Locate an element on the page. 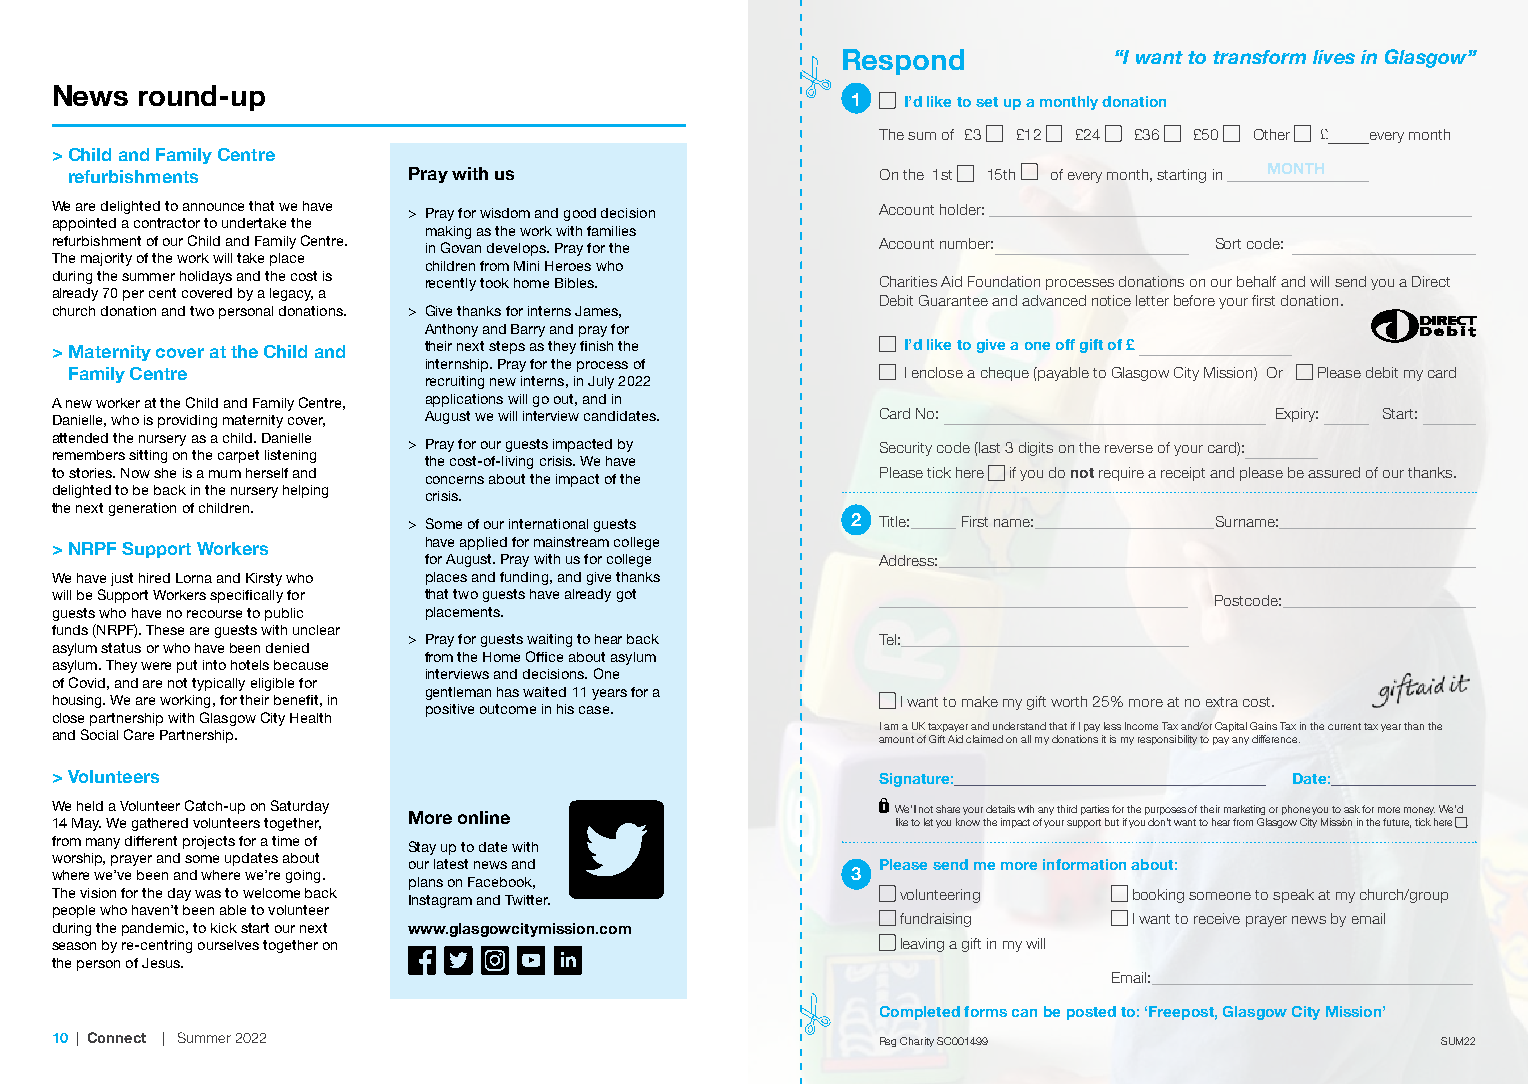  Connect is located at coordinates (117, 1037).
